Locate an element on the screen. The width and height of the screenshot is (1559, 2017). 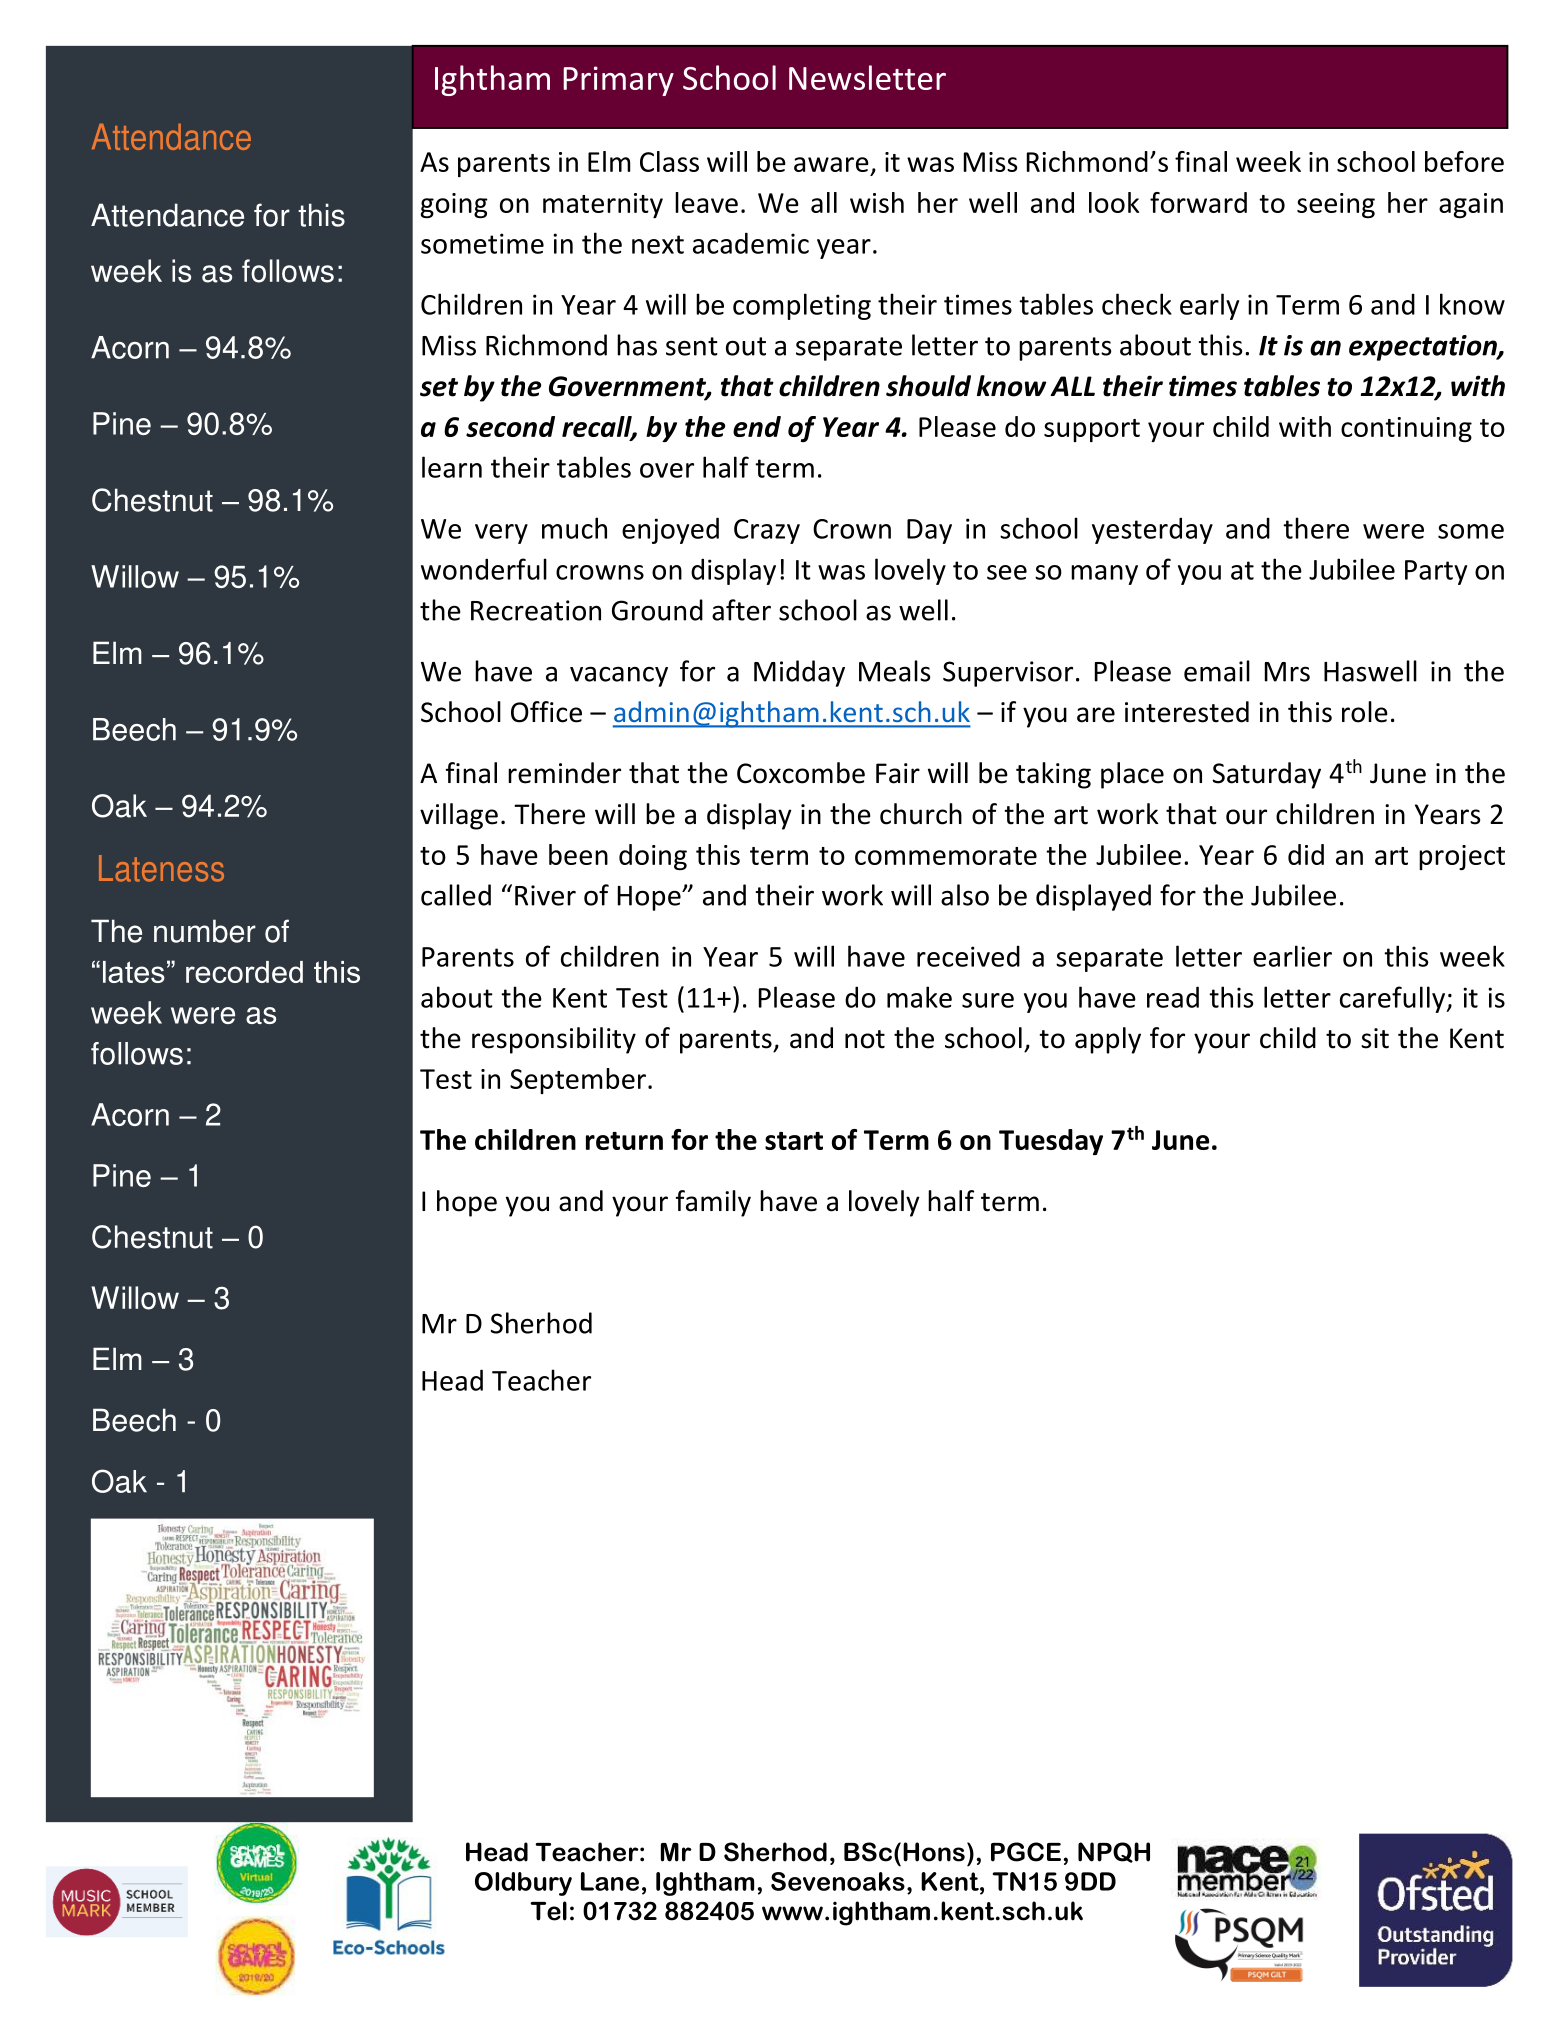
Tel is located at coordinates (548, 1911).
